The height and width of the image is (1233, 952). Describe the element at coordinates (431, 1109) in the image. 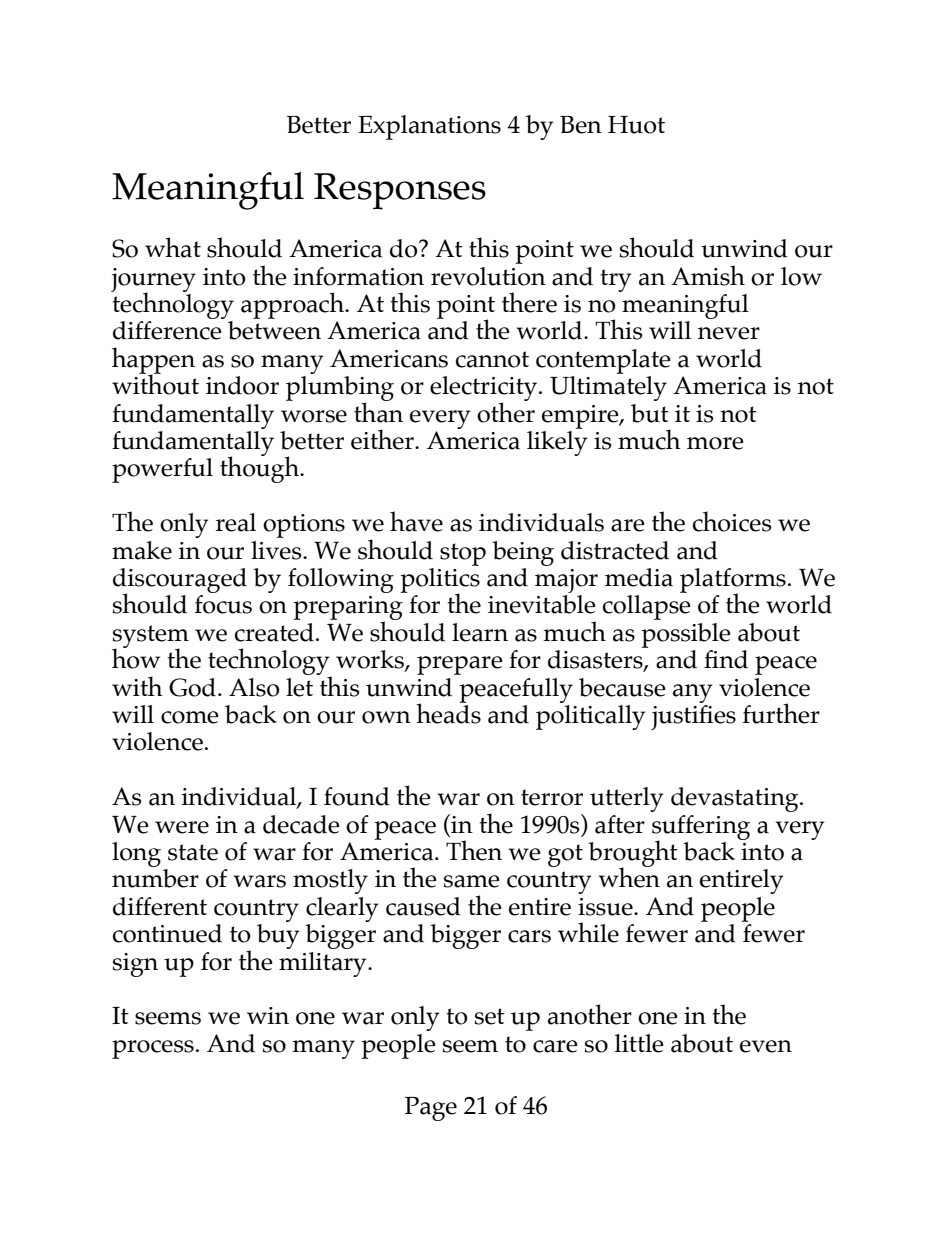

I see `Page` at that location.
